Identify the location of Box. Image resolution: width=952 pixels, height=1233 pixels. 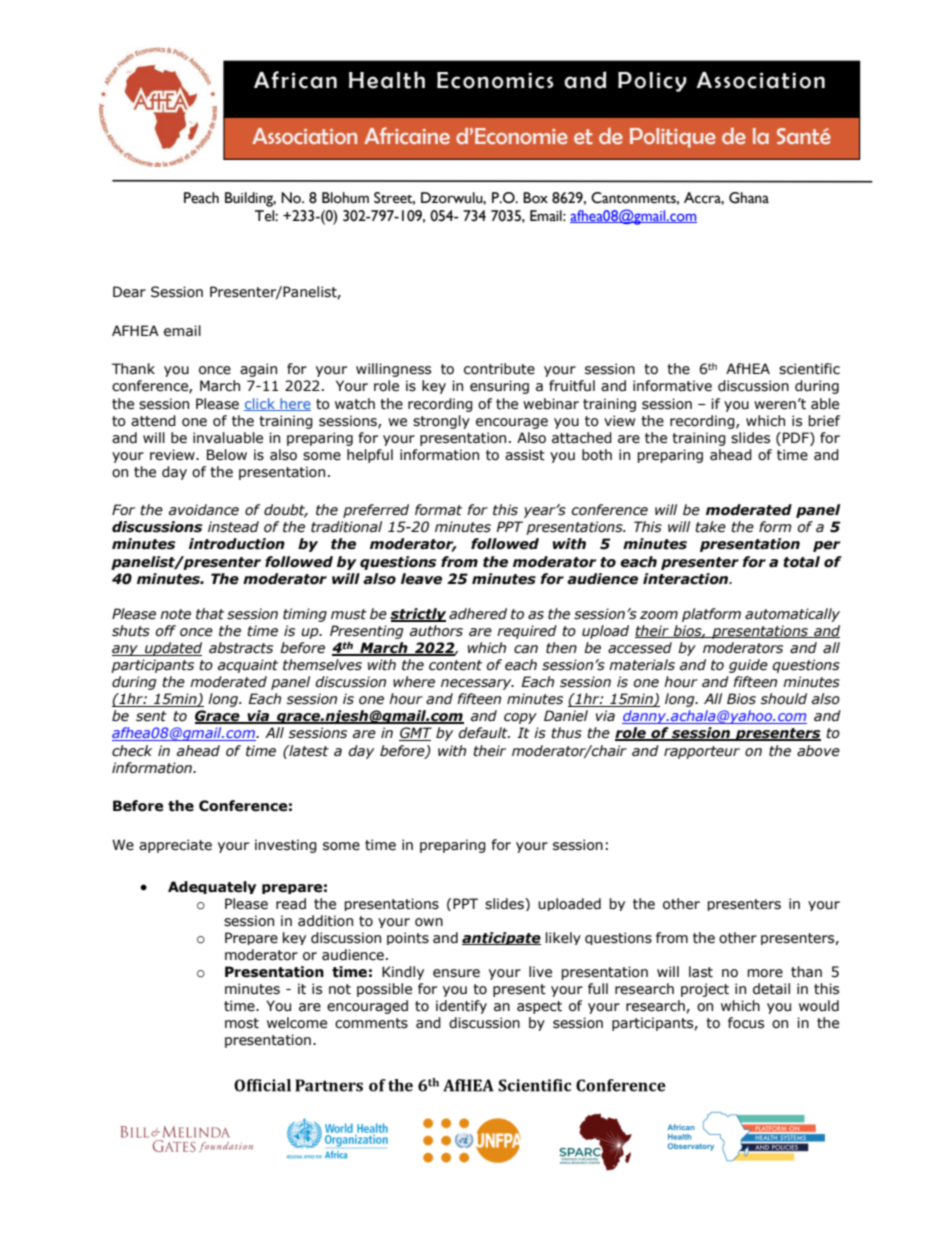
(535, 198).
